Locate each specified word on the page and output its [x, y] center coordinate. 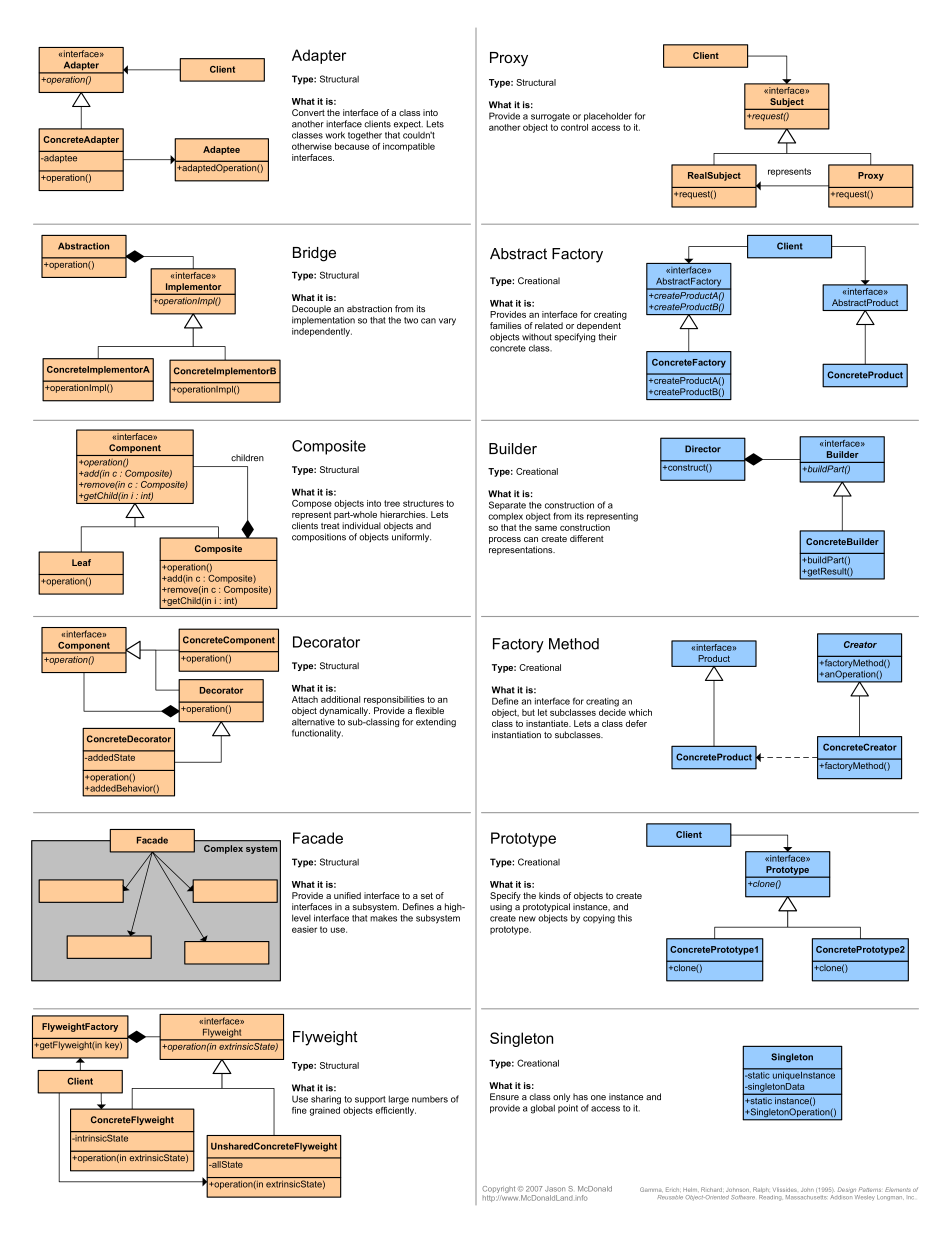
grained [325, 1110]
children [247, 458]
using [501, 907]
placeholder [608, 116]
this [625, 918]
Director [703, 449]
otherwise [312, 146]
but [528, 712]
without [537, 337]
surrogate [550, 117]
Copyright [498, 1191]
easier [304, 929]
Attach [305, 699]
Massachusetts [806, 1197]
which [640, 712]
